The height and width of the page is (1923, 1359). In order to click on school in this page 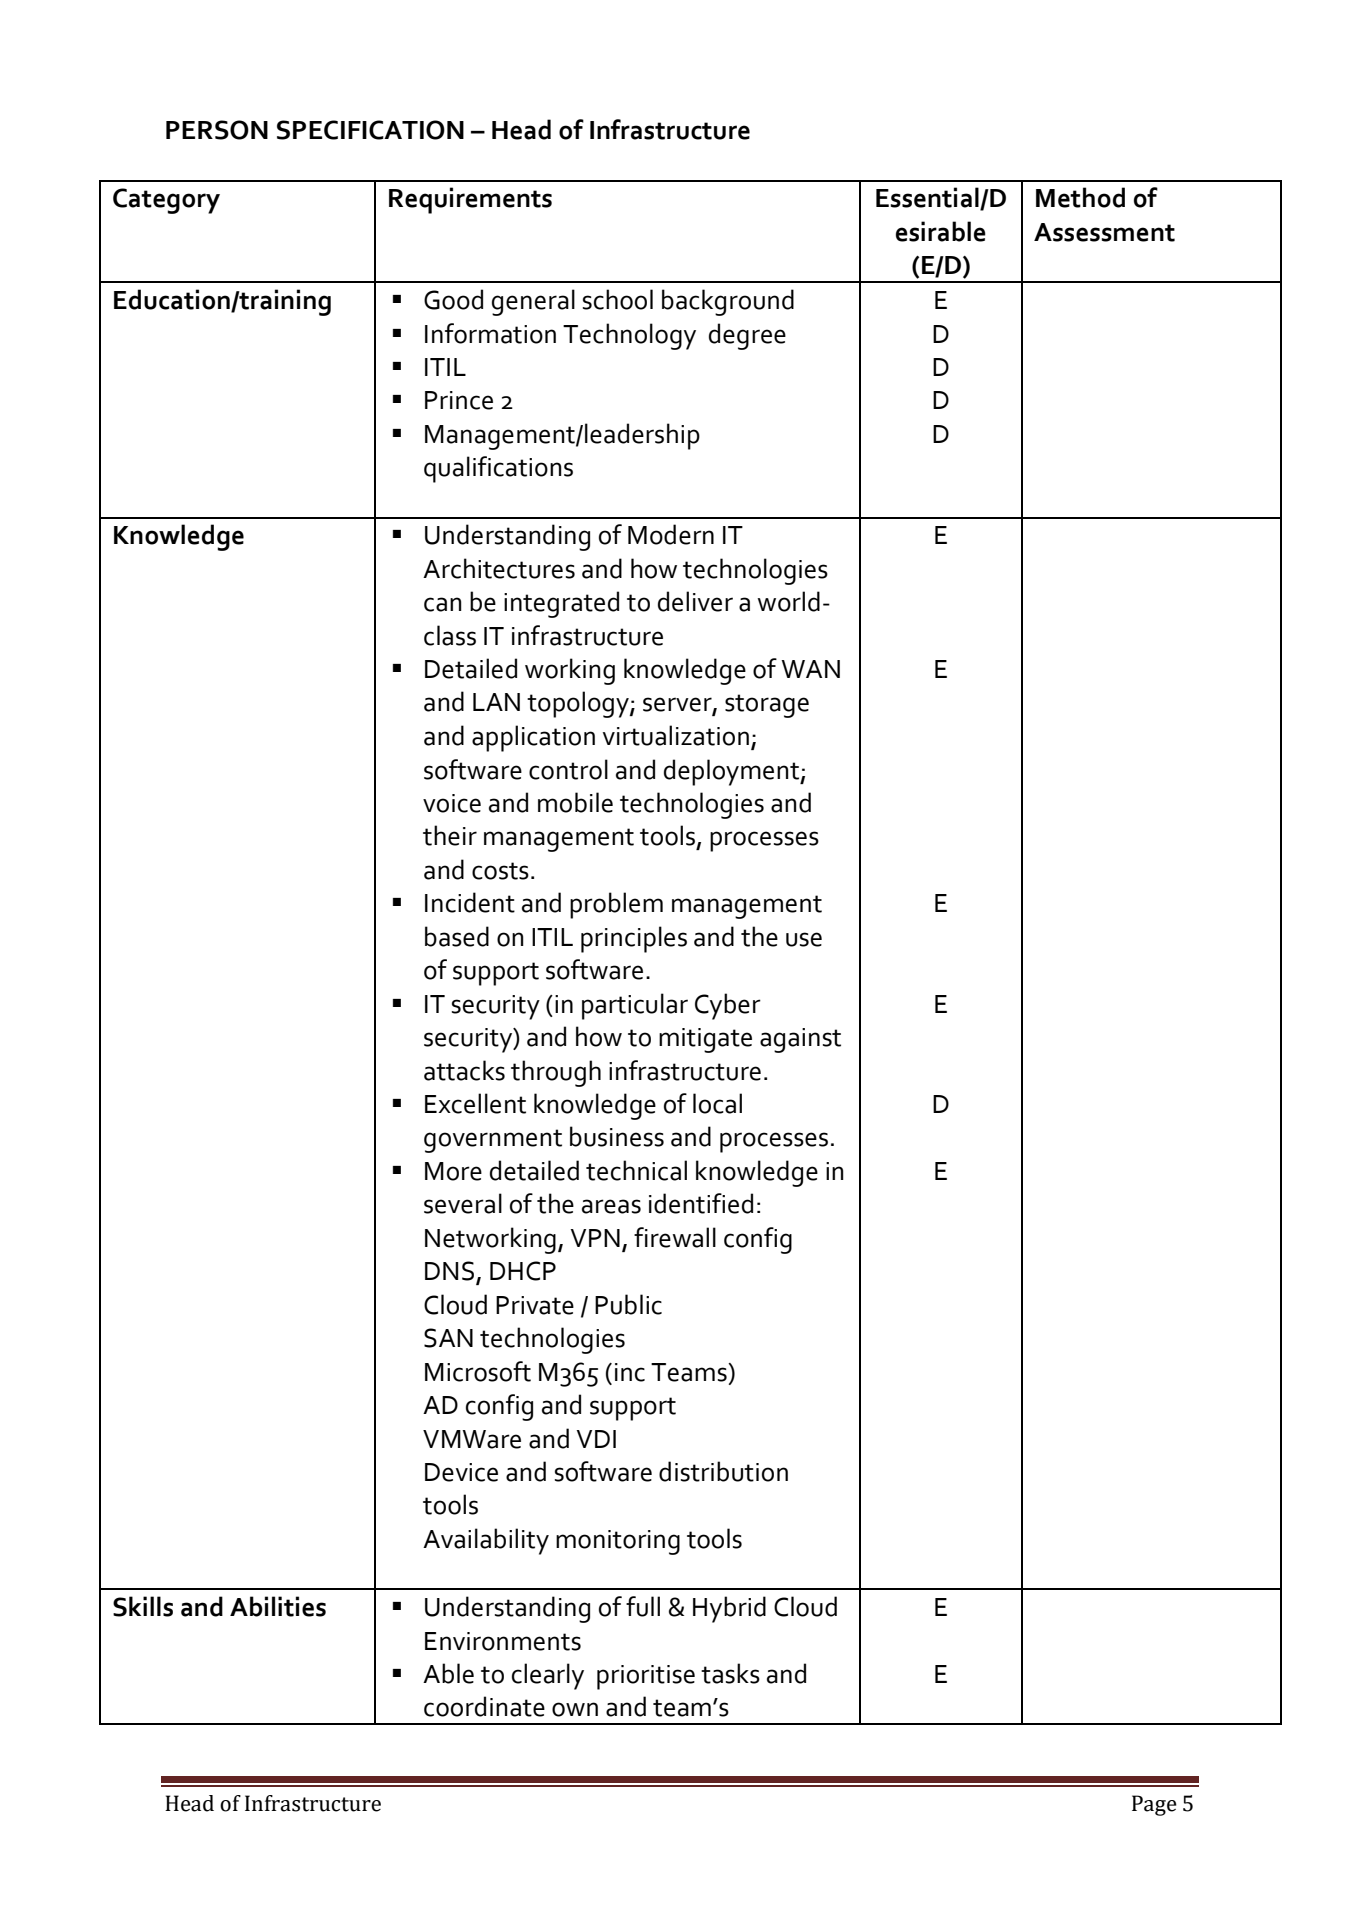, I will do `click(618, 299)`.
